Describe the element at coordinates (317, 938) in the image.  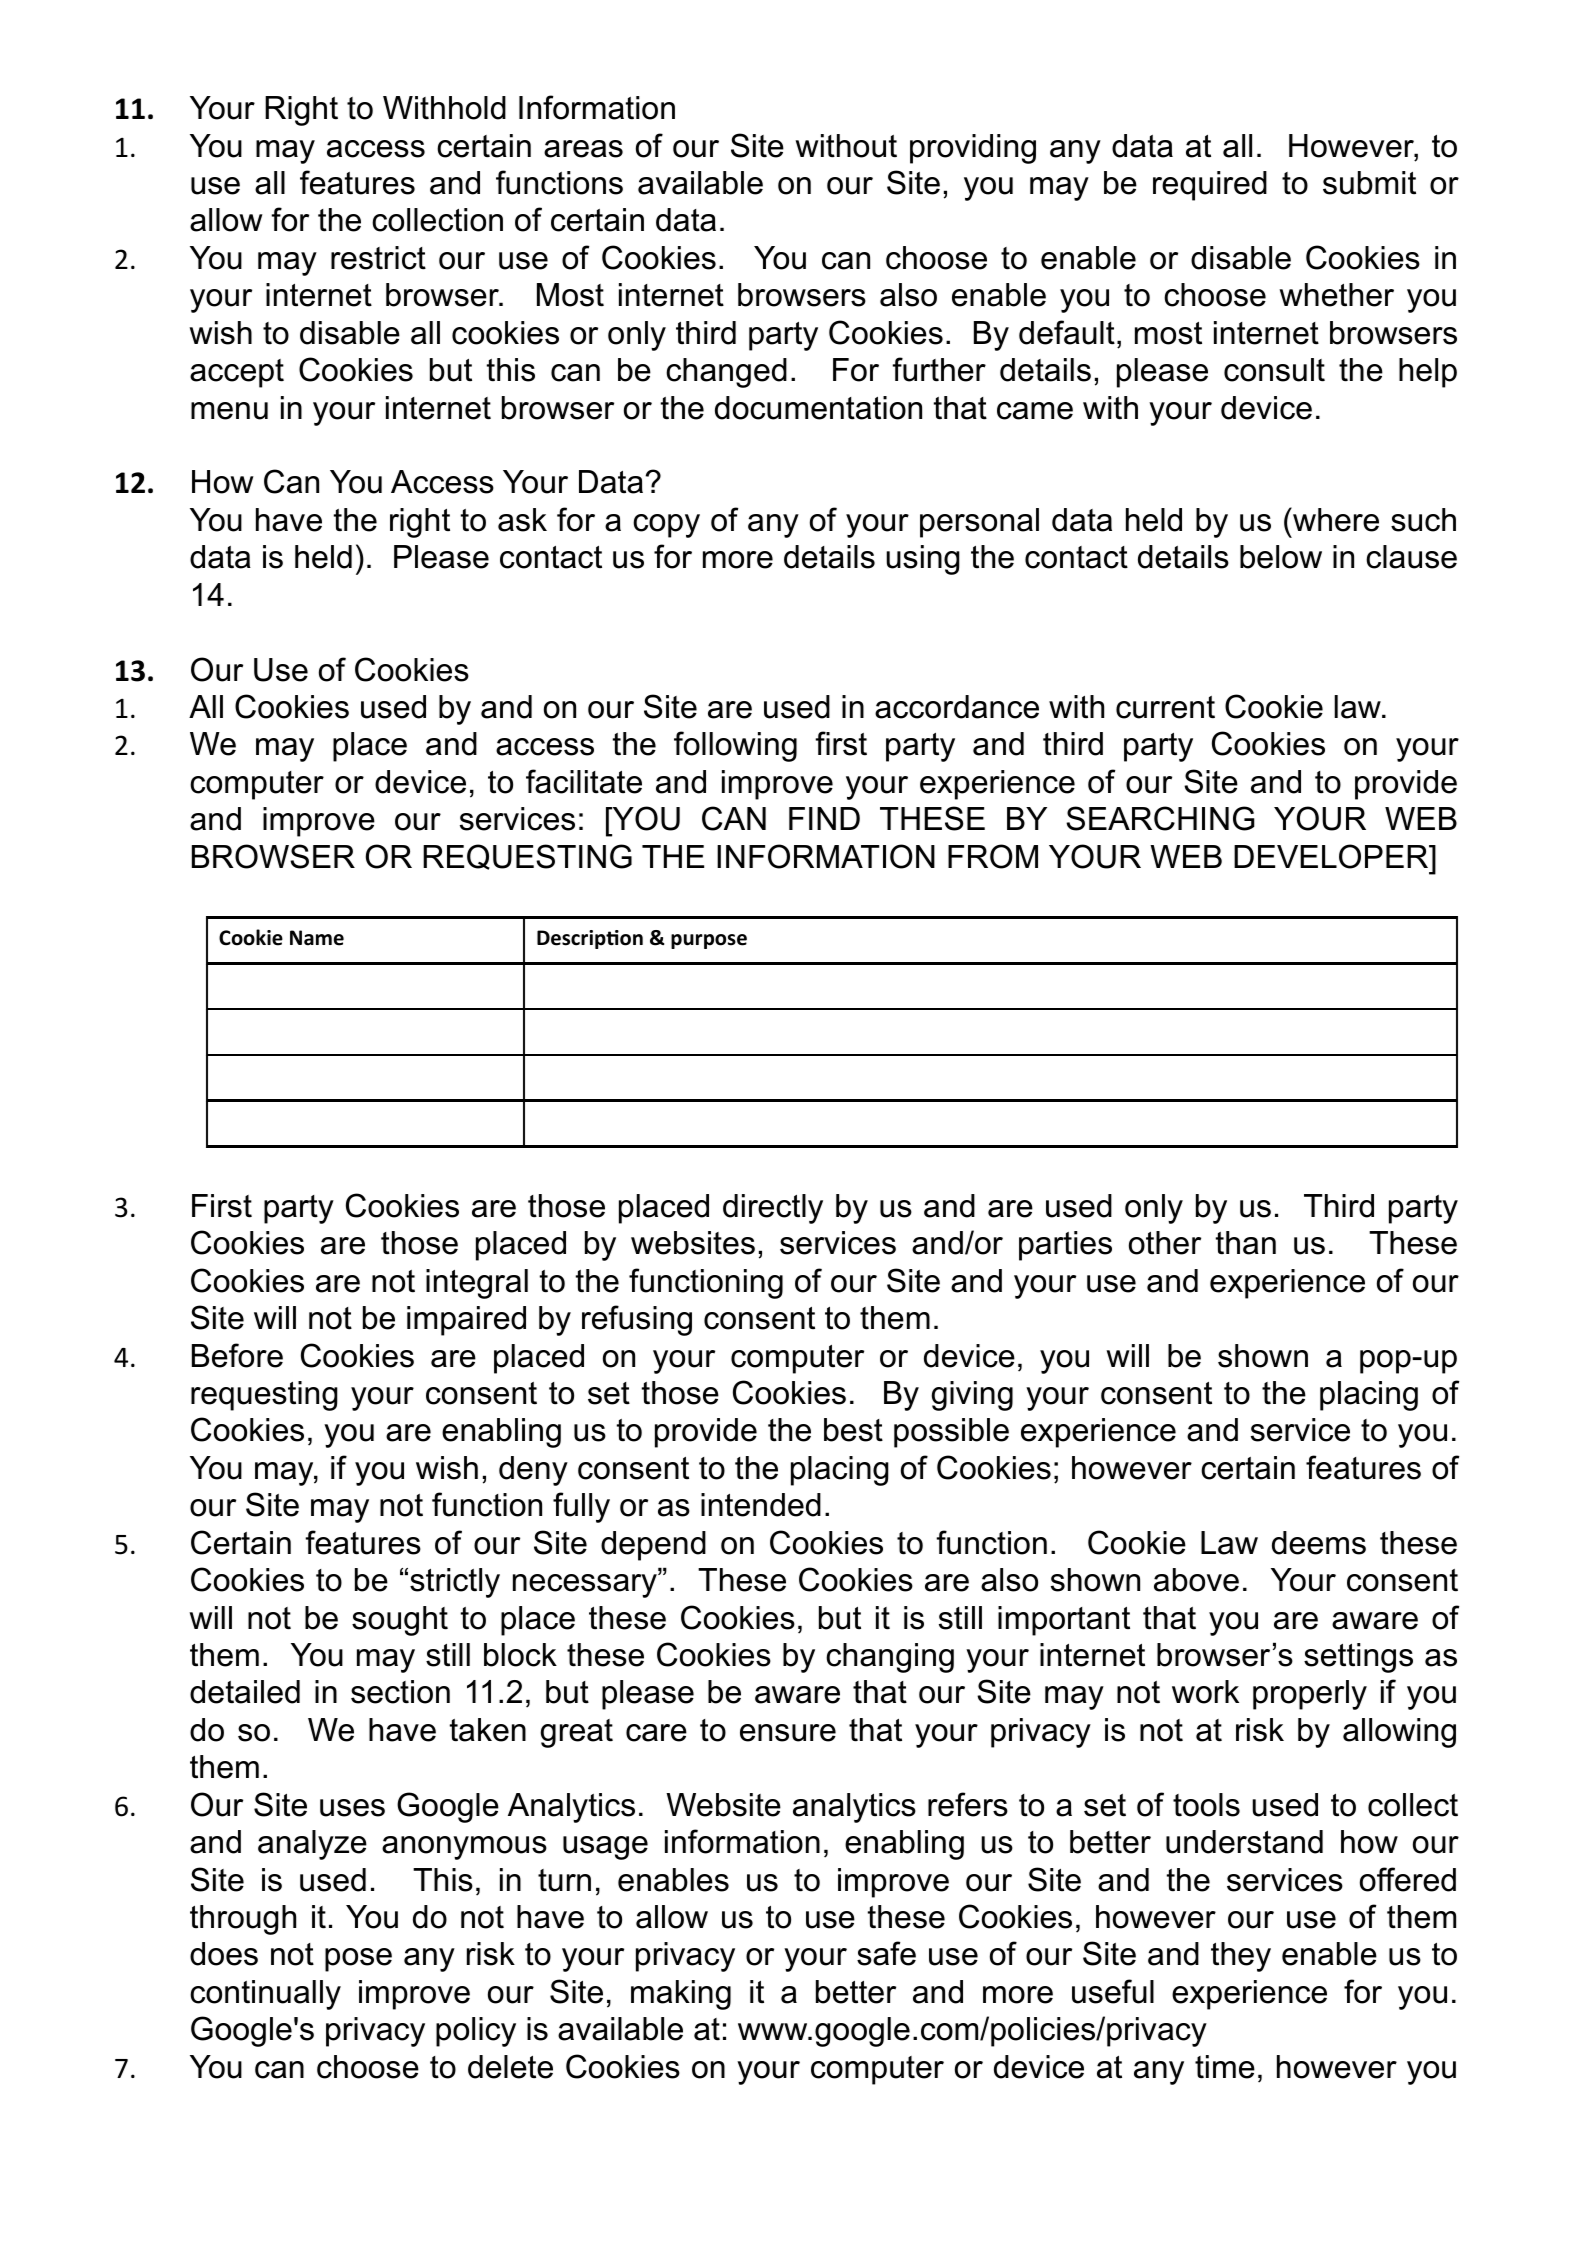
I see `Name` at that location.
